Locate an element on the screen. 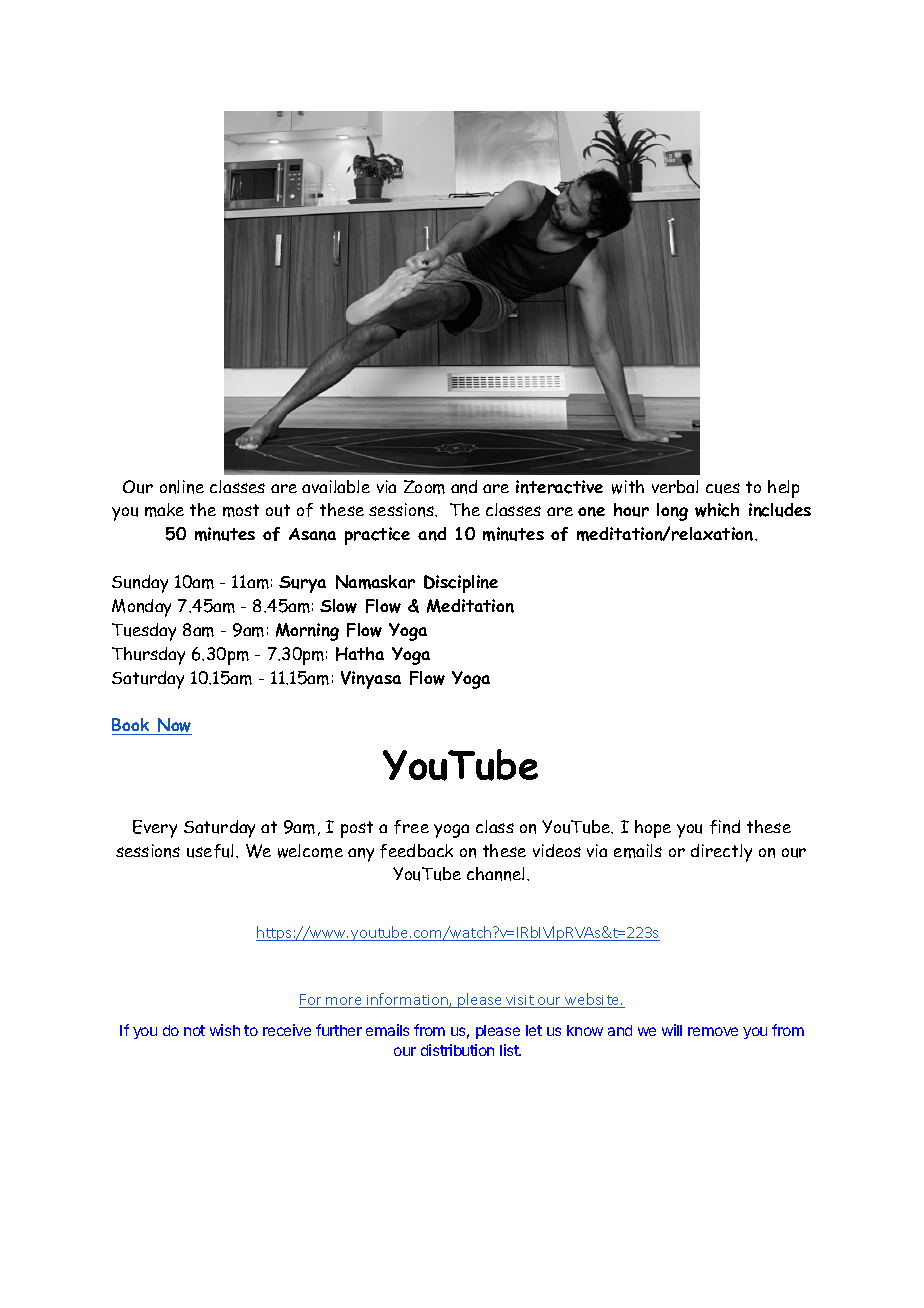 This screenshot has width=924, height=1308. not is located at coordinates (194, 1030).
